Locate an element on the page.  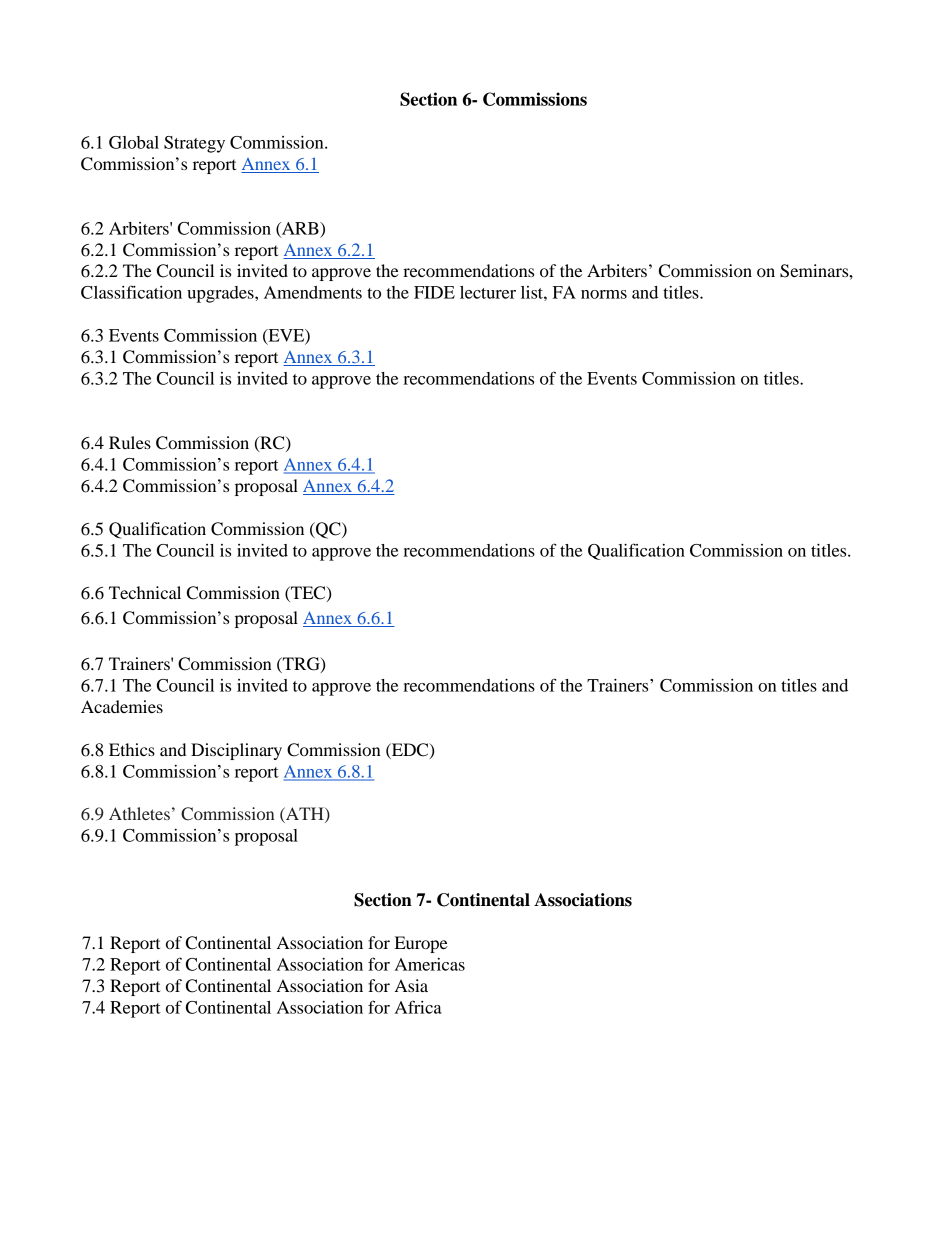
norms is located at coordinates (604, 294).
